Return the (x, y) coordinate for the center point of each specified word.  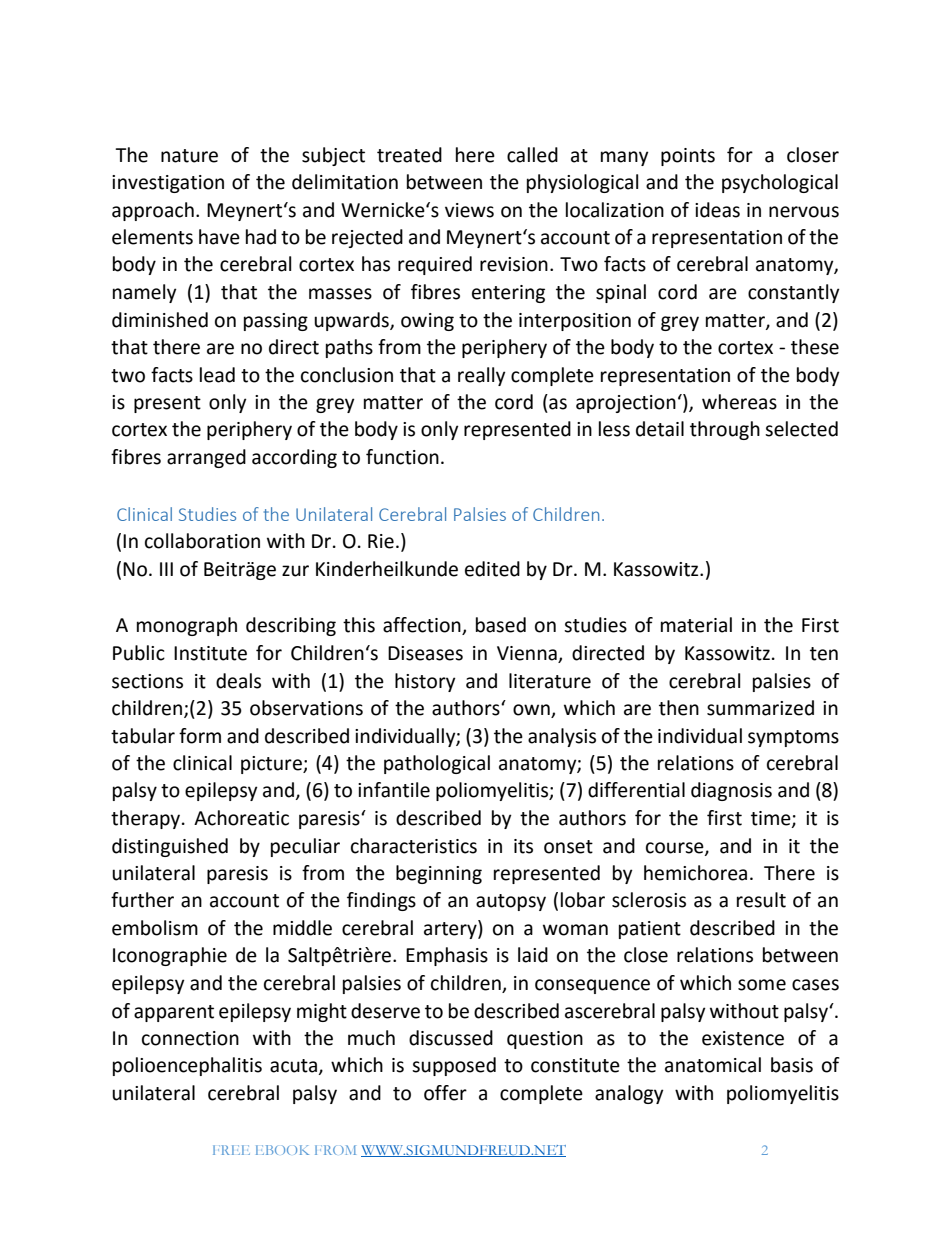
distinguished (170, 847)
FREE (231, 1150)
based (501, 625)
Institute (210, 653)
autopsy (511, 902)
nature (189, 156)
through (725, 430)
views (469, 210)
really (482, 376)
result (761, 900)
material (696, 625)
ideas (717, 210)
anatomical (713, 1065)
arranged (206, 458)
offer (445, 1093)
